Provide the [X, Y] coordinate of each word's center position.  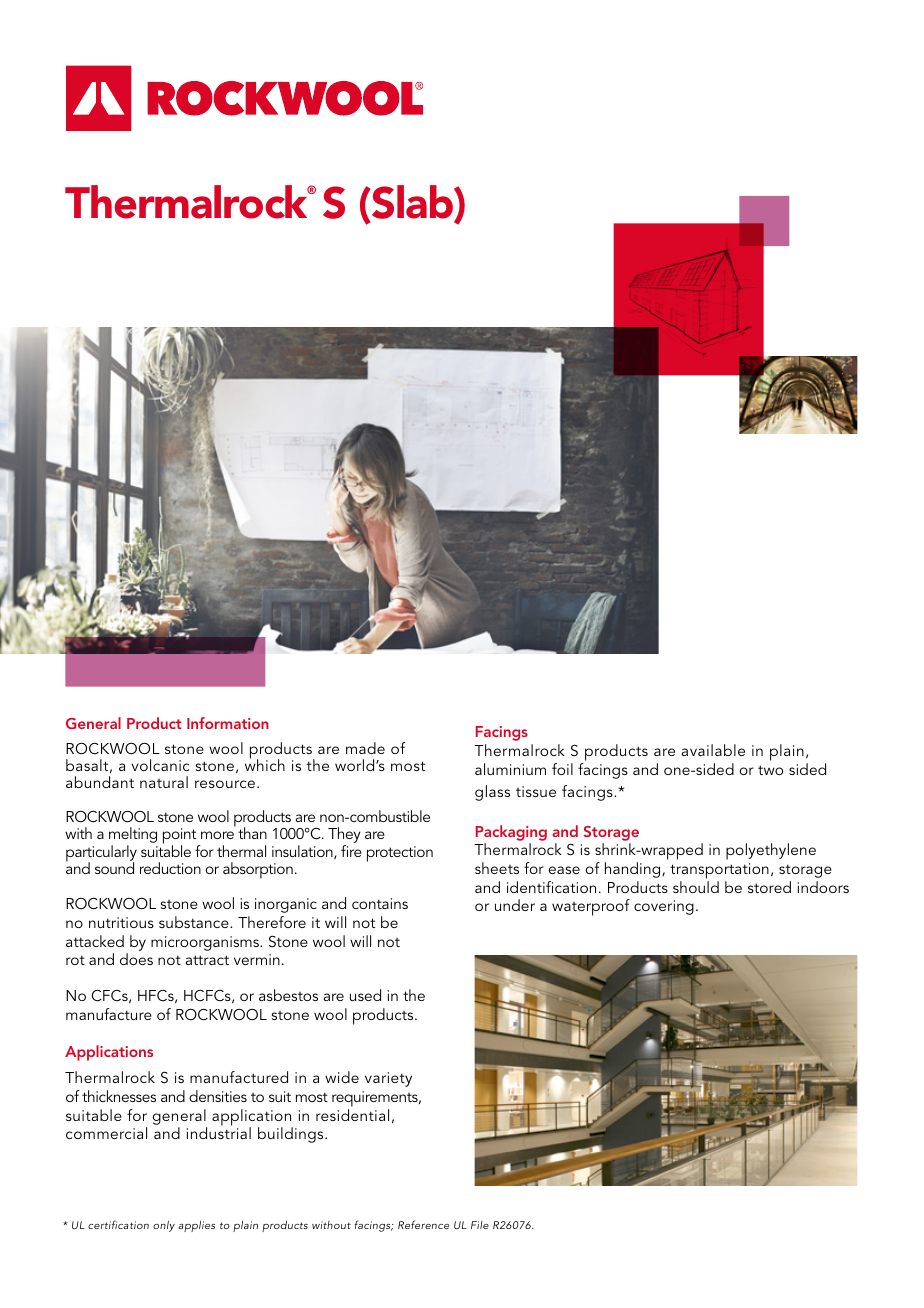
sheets [497, 868]
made [365, 748]
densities [218, 1096]
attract [207, 960]
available [713, 750]
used [365, 995]
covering [664, 907]
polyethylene [771, 851]
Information [228, 723]
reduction [170, 868]
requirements [376, 1099]
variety [388, 1079]
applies [196, 1226]
